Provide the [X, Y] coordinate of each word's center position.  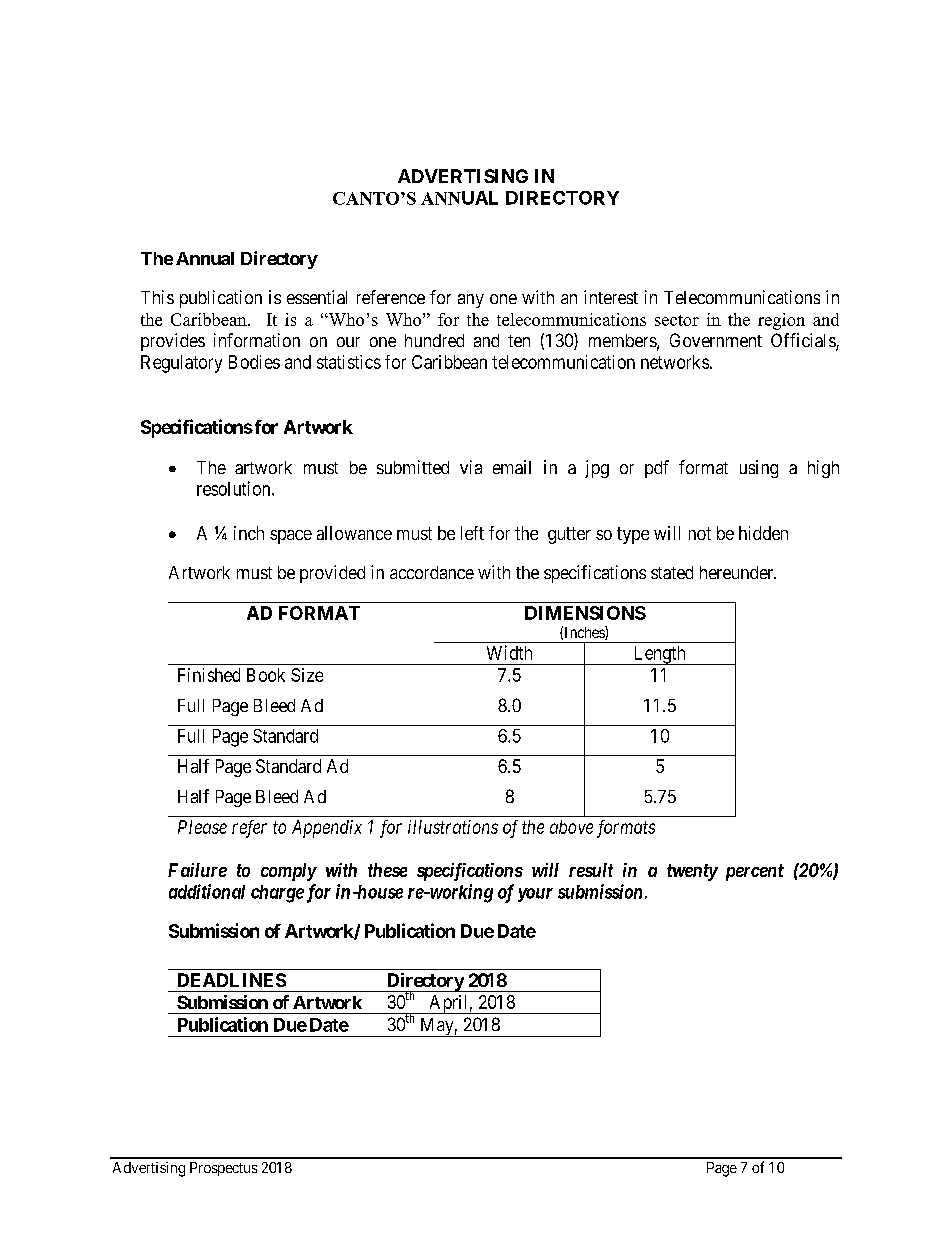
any [471, 301]
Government [716, 340]
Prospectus [223, 1169]
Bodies [254, 362]
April [448, 1004]
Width [509, 652]
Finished [209, 675]
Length [659, 655]
